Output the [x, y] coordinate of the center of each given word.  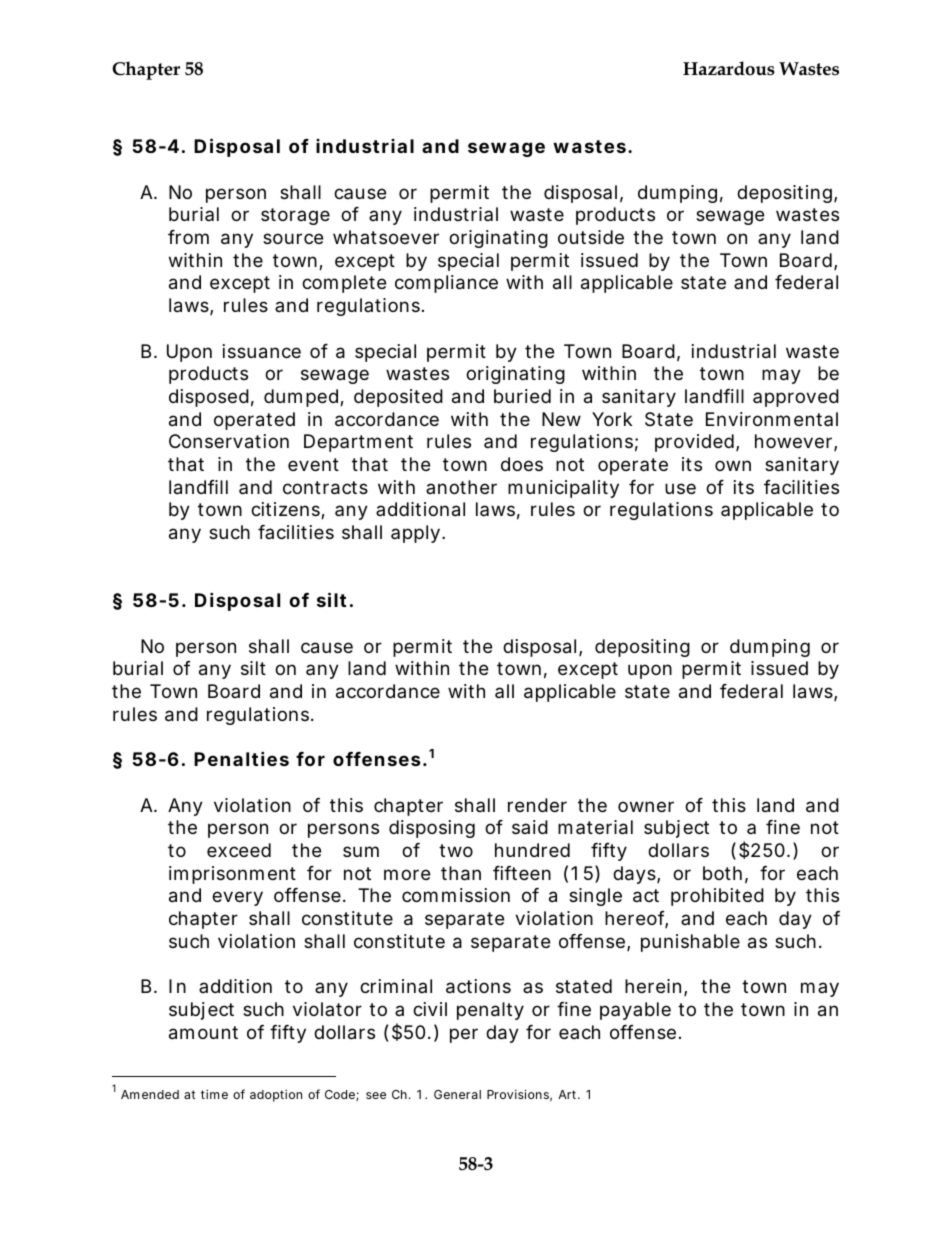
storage [295, 216]
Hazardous [729, 68]
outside [591, 237]
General [457, 1094]
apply [418, 534]
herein [656, 987]
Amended [150, 1094]
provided [697, 443]
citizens [288, 511]
